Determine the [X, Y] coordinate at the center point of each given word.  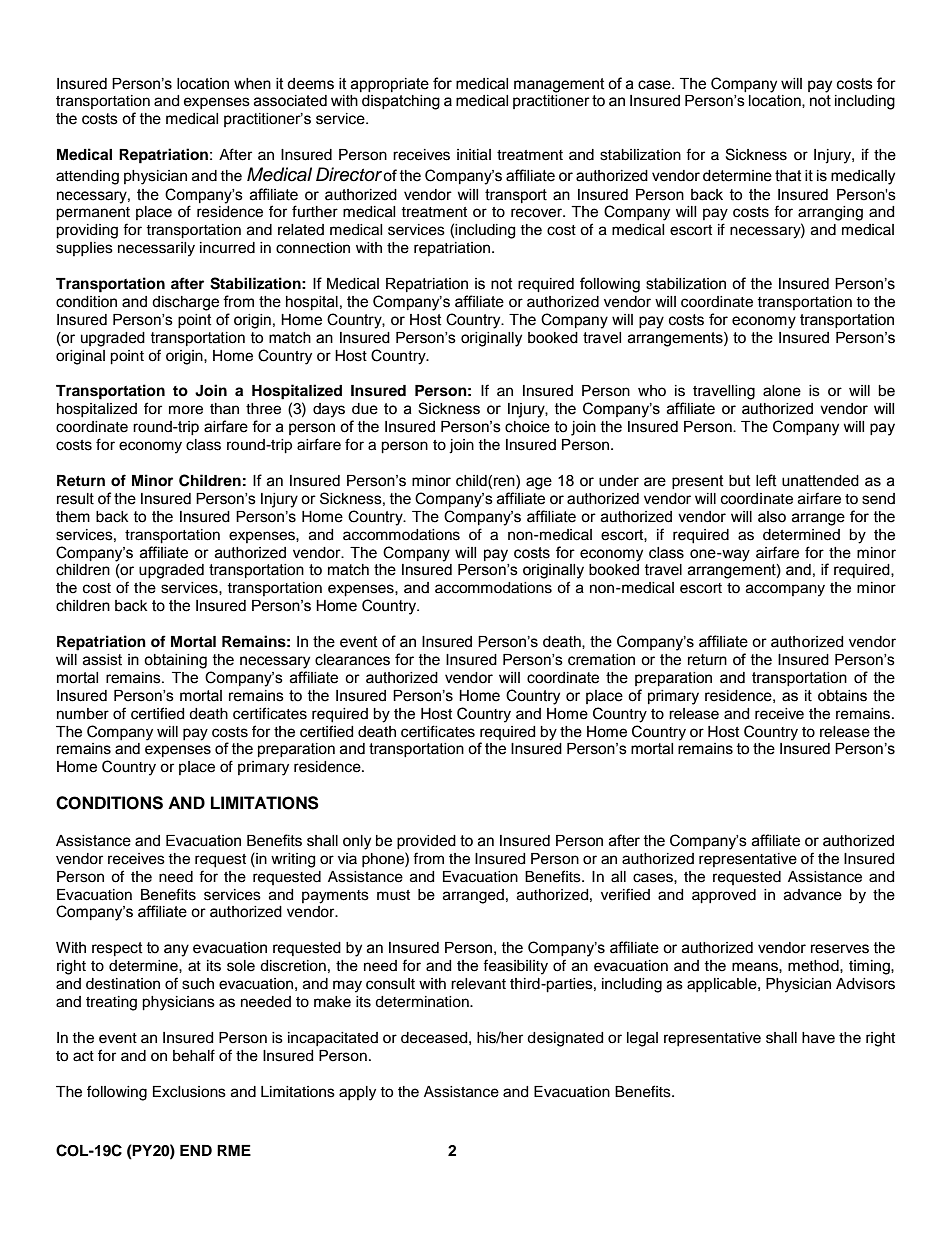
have [818, 1038]
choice [527, 427]
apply [357, 1093]
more [186, 410]
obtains [842, 696]
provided [426, 842]
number [83, 714]
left [766, 480]
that [788, 176]
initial [474, 155]
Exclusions [189, 1092]
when [252, 84]
